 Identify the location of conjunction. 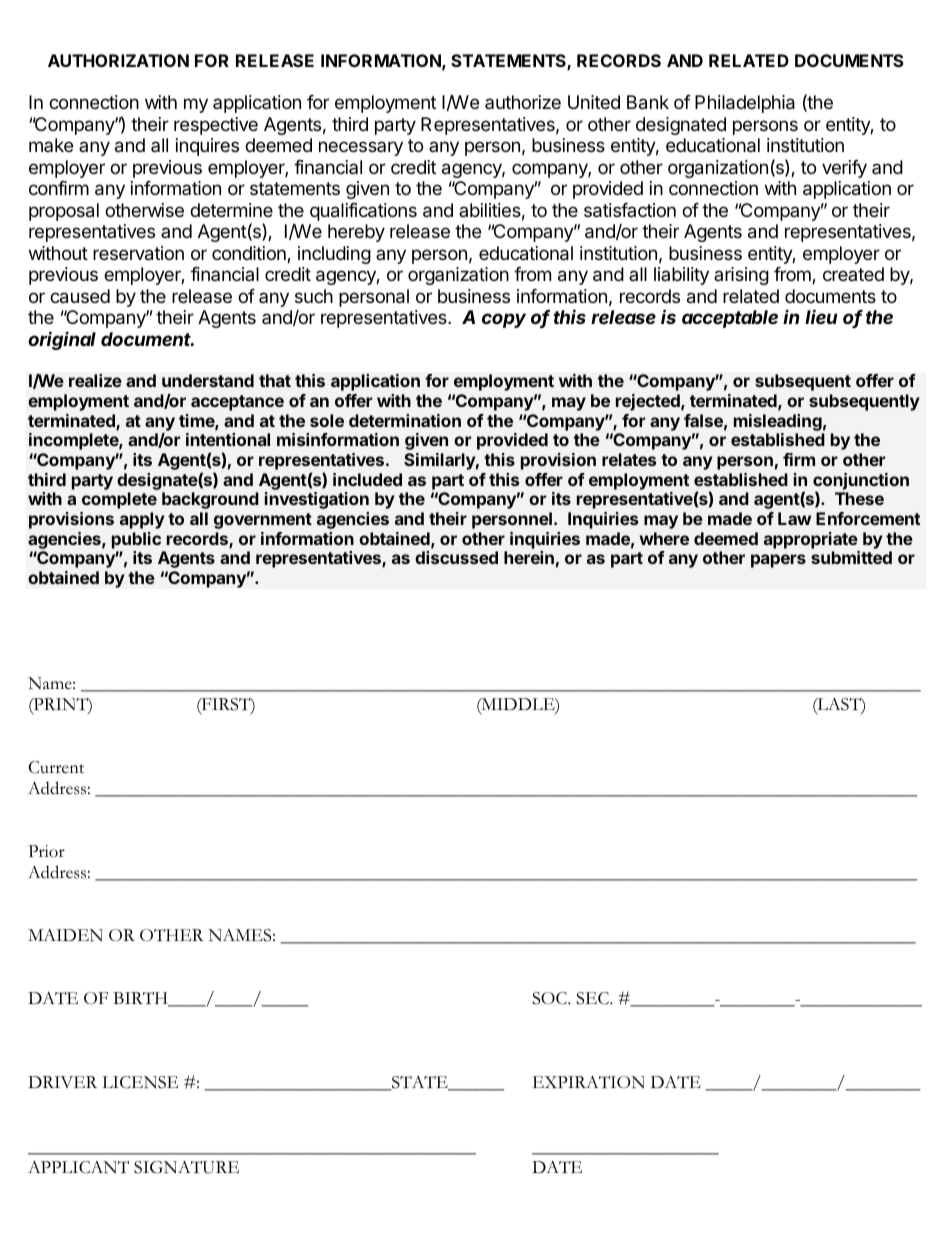
(861, 482).
